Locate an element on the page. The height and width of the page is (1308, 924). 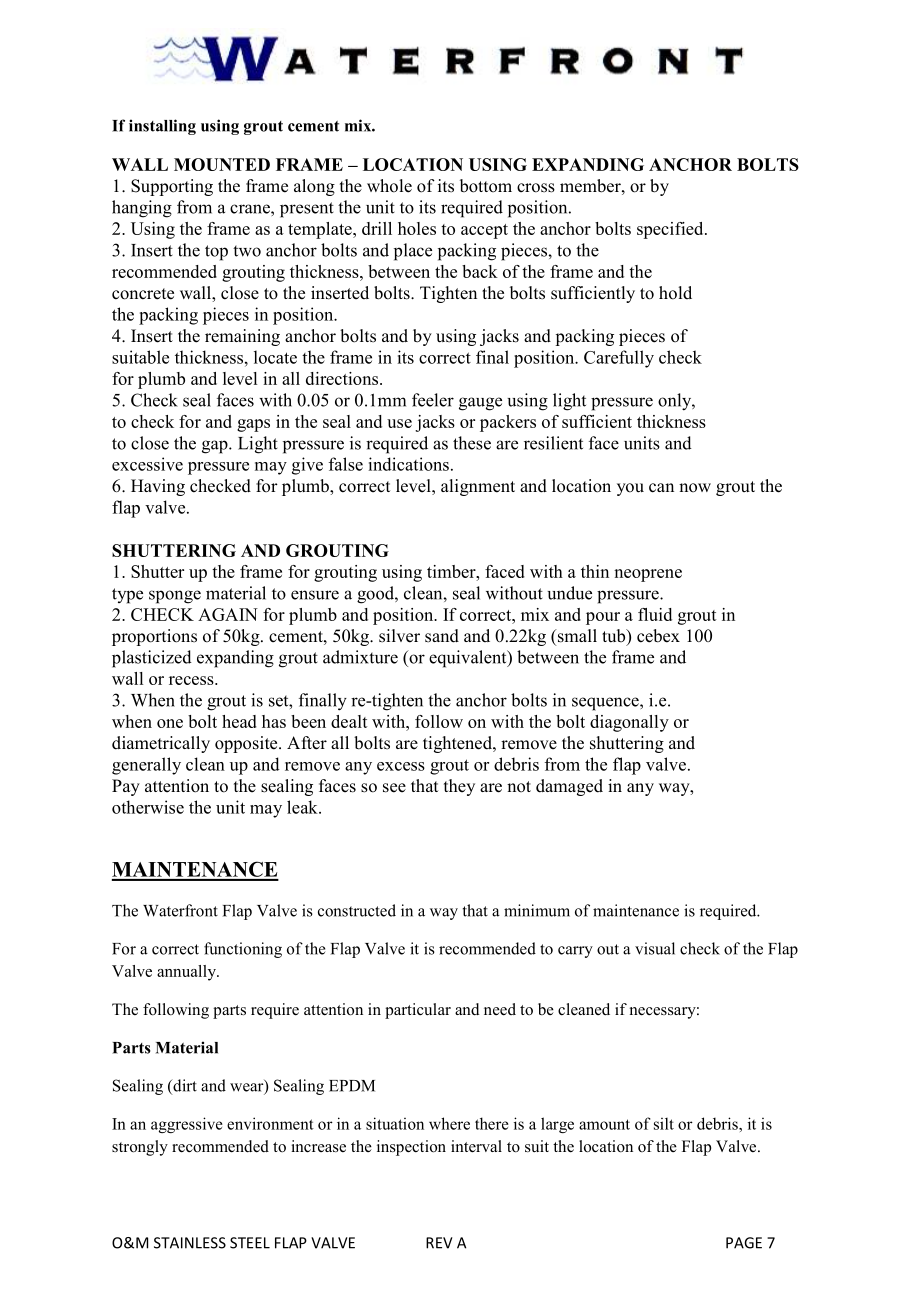
annually is located at coordinates (187, 973).
